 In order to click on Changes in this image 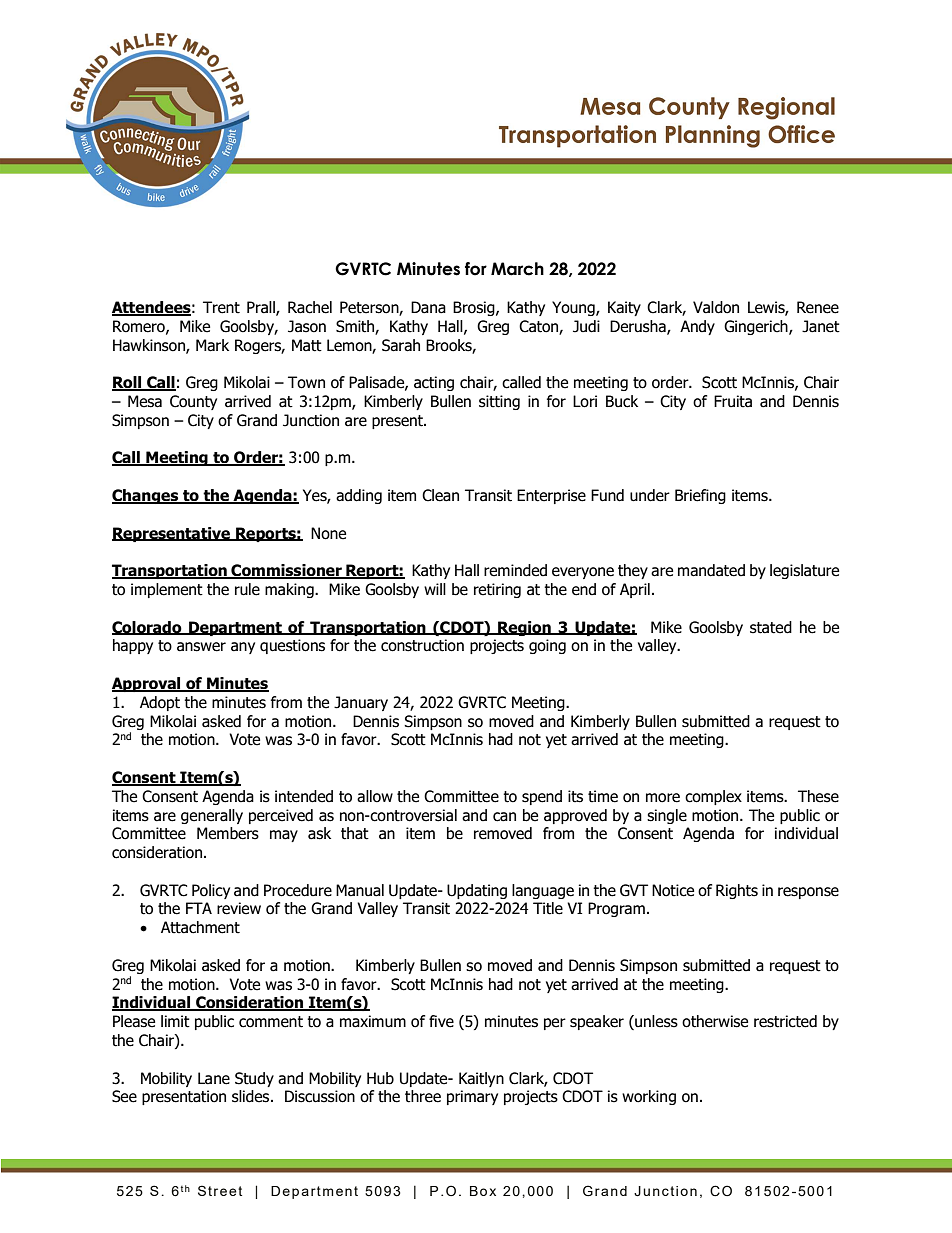, I will do `click(146, 496)`.
